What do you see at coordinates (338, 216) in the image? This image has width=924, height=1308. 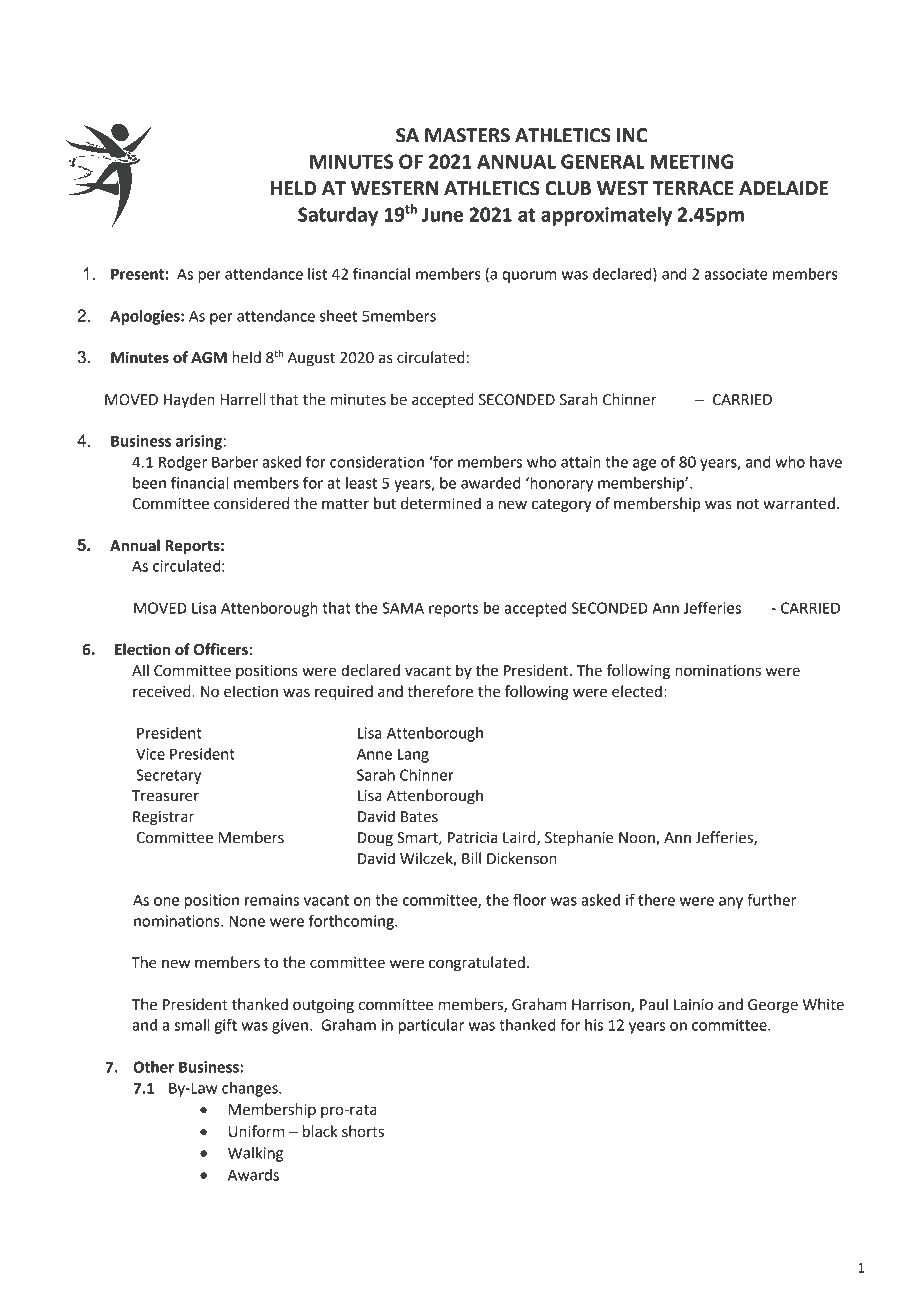 I see `Saturday` at bounding box center [338, 216].
